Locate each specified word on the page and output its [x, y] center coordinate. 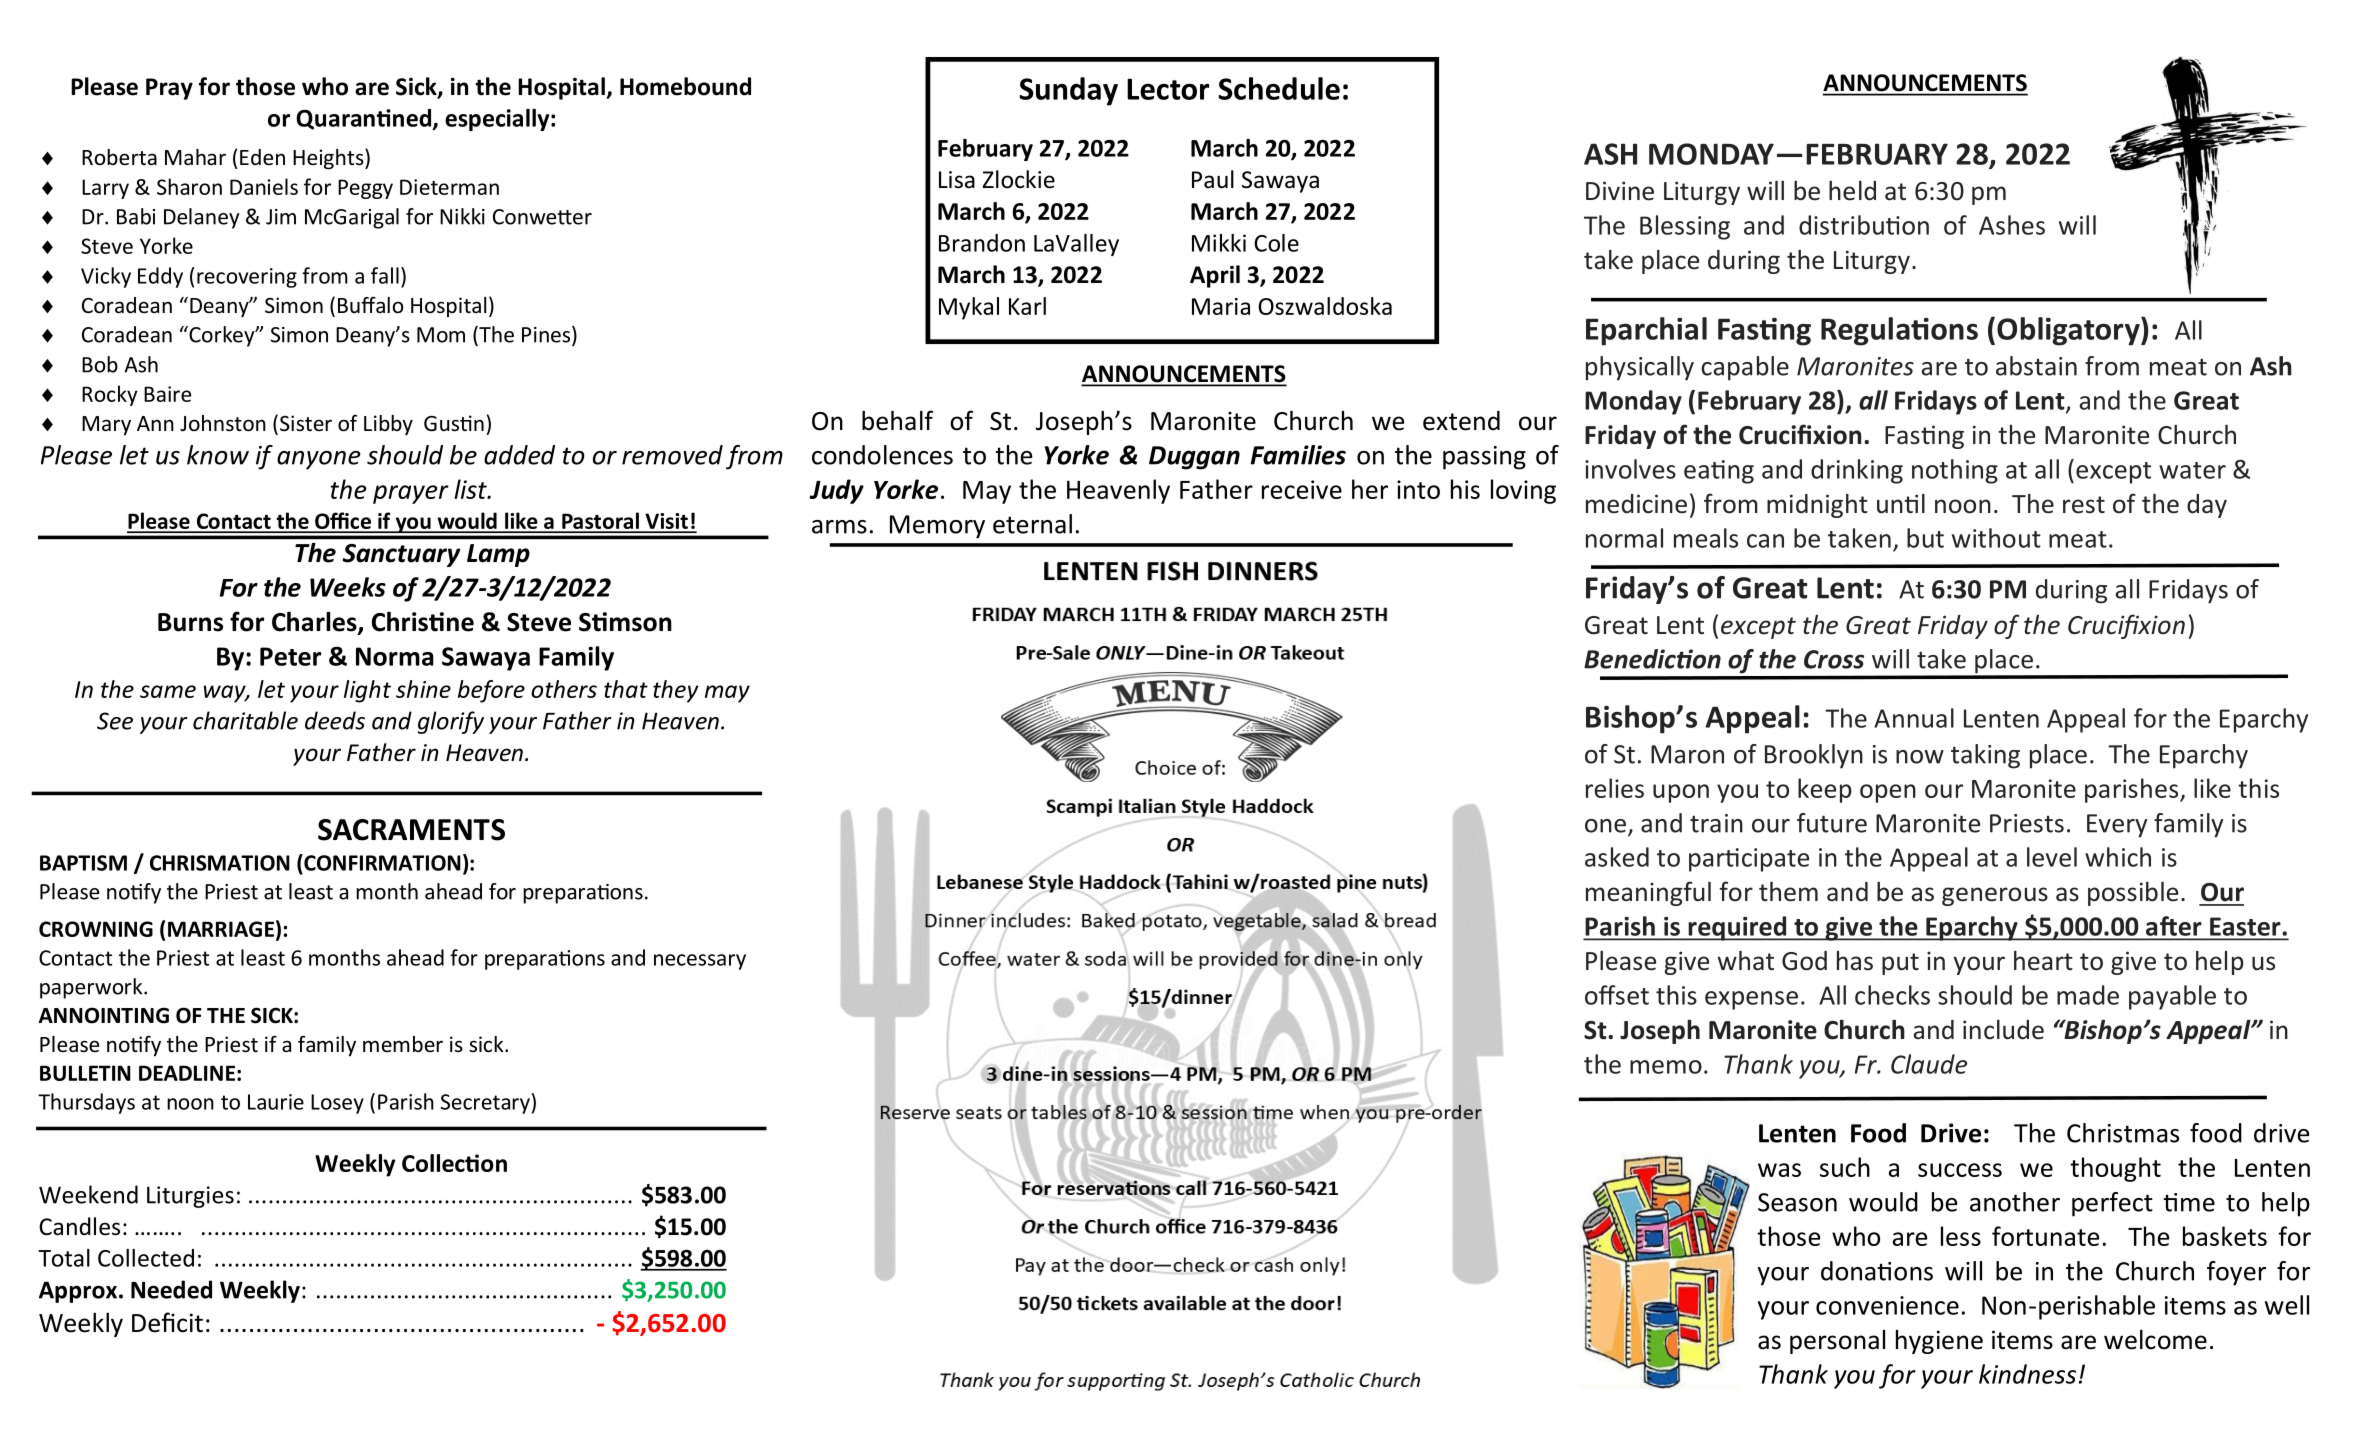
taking [1985, 756]
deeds [335, 720]
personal [1837, 1342]
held [1852, 190]
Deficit [167, 1322]
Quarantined [365, 119]
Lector [1168, 89]
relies [1615, 788]
